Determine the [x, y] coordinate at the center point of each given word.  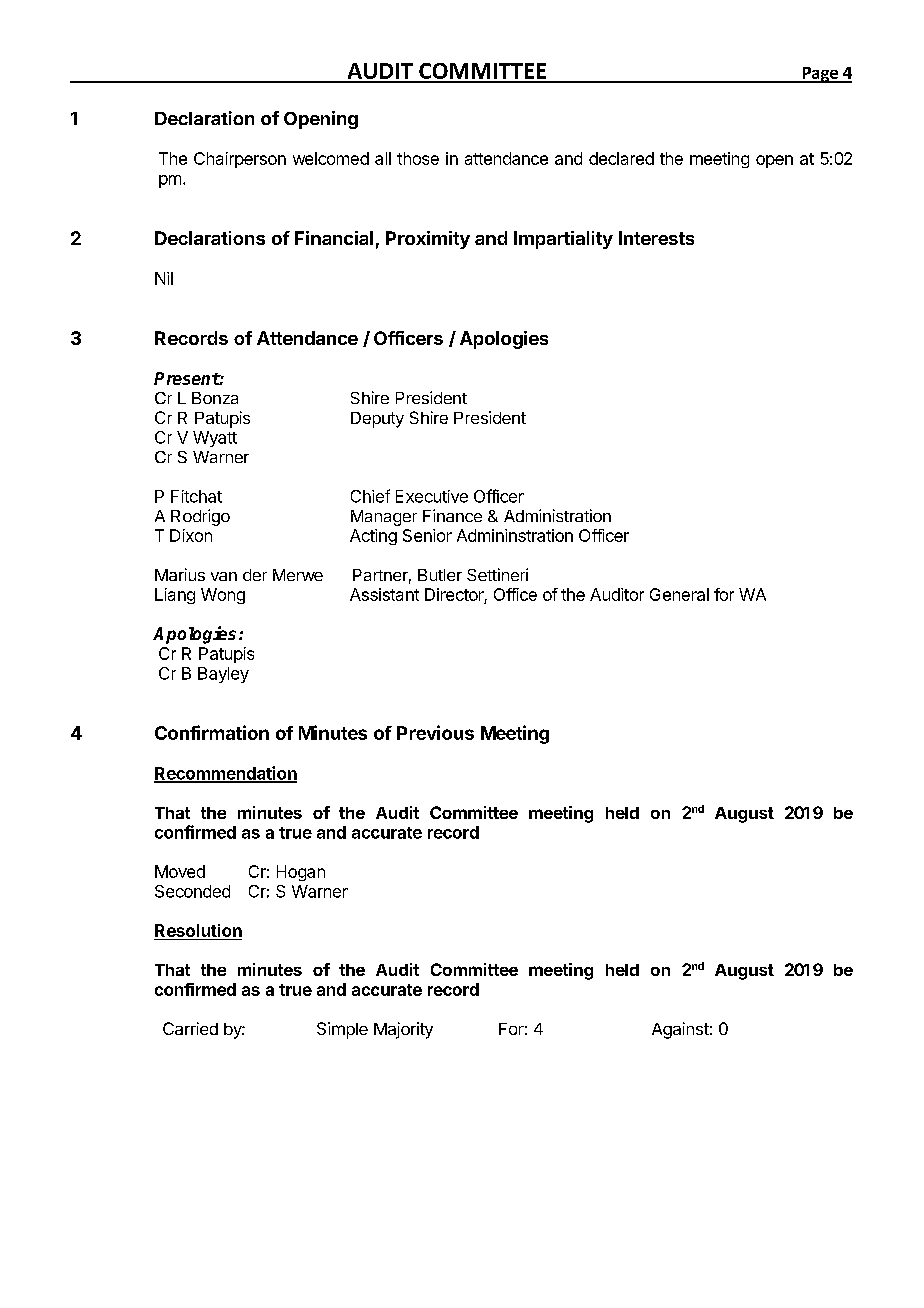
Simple [342, 1030]
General [679, 594]
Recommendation [225, 774]
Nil [164, 278]
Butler [440, 575]
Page [820, 75]
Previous [435, 732]
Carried [190, 1028]
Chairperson [240, 160]
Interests [656, 238]
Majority [403, 1030]
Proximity [428, 240]
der [255, 575]
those [418, 158]
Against [680, 1030]
